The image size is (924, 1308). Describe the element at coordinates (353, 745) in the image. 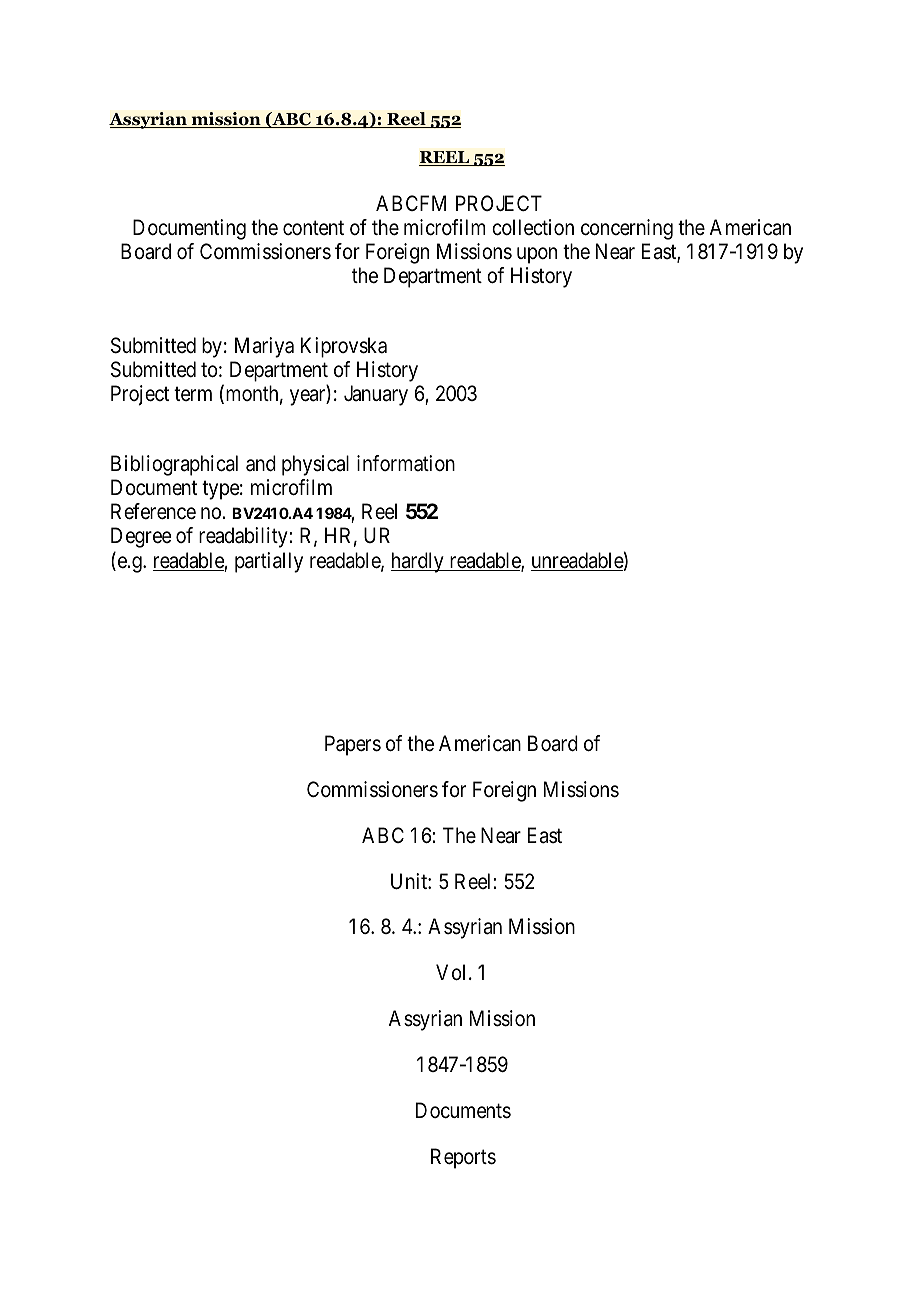

I see `Papers` at that location.
